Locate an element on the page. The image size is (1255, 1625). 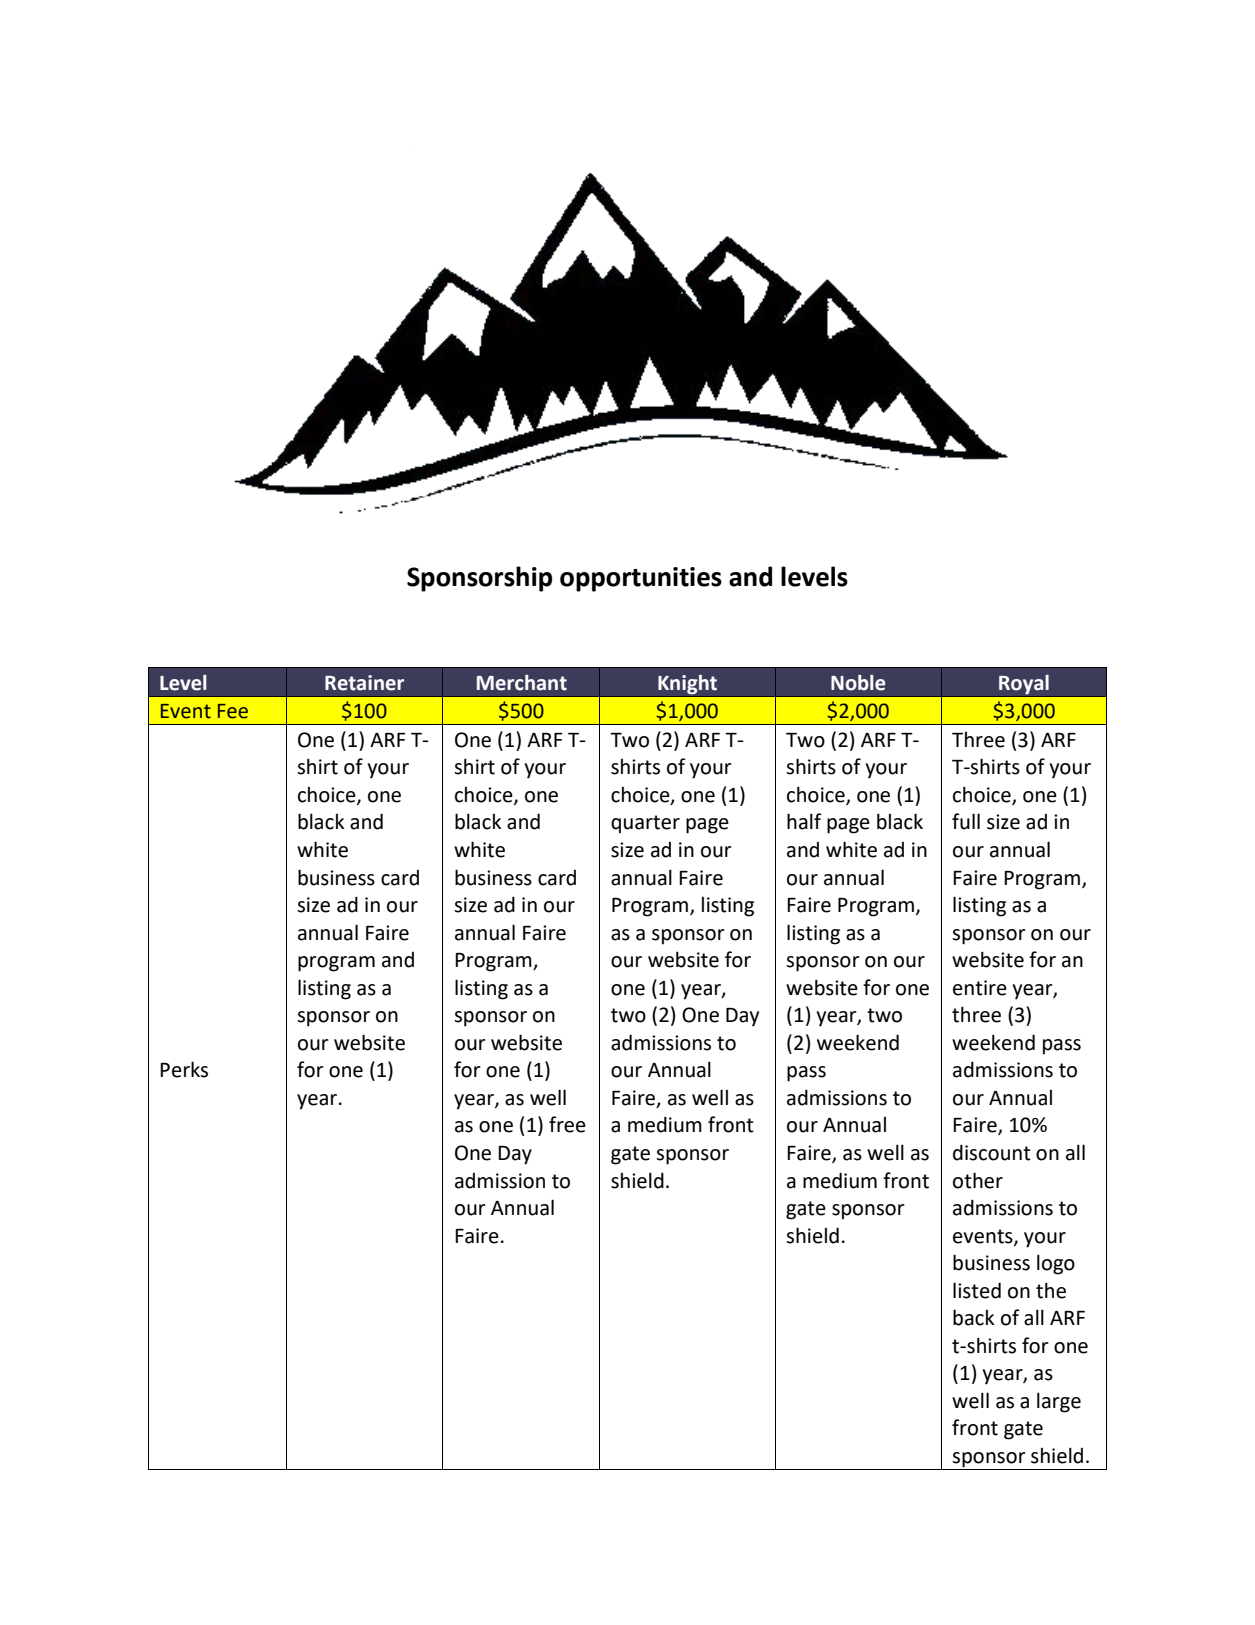
logo is located at coordinates (1056, 1264).
